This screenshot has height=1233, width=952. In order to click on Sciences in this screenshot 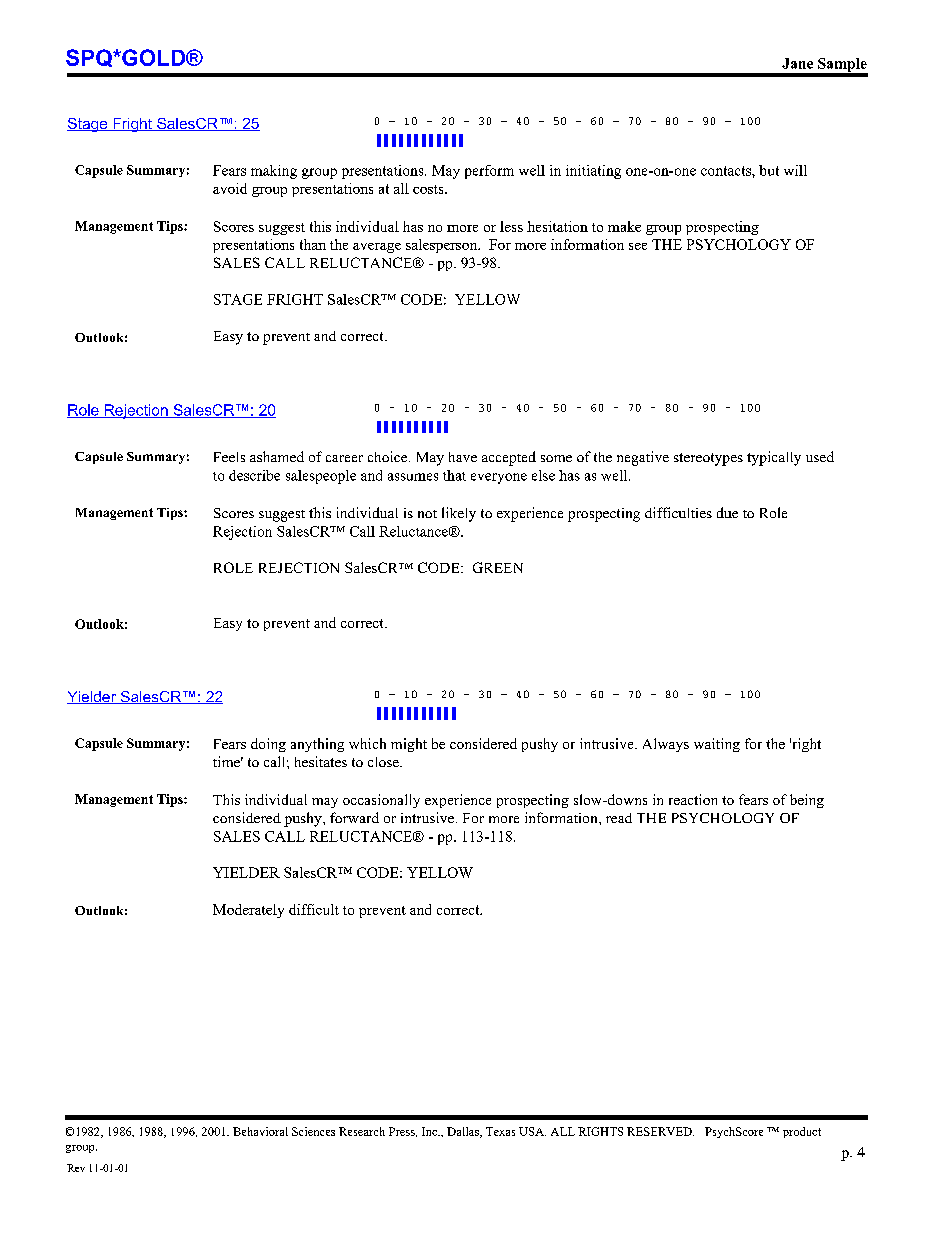, I will do `click(313, 1131)`.
